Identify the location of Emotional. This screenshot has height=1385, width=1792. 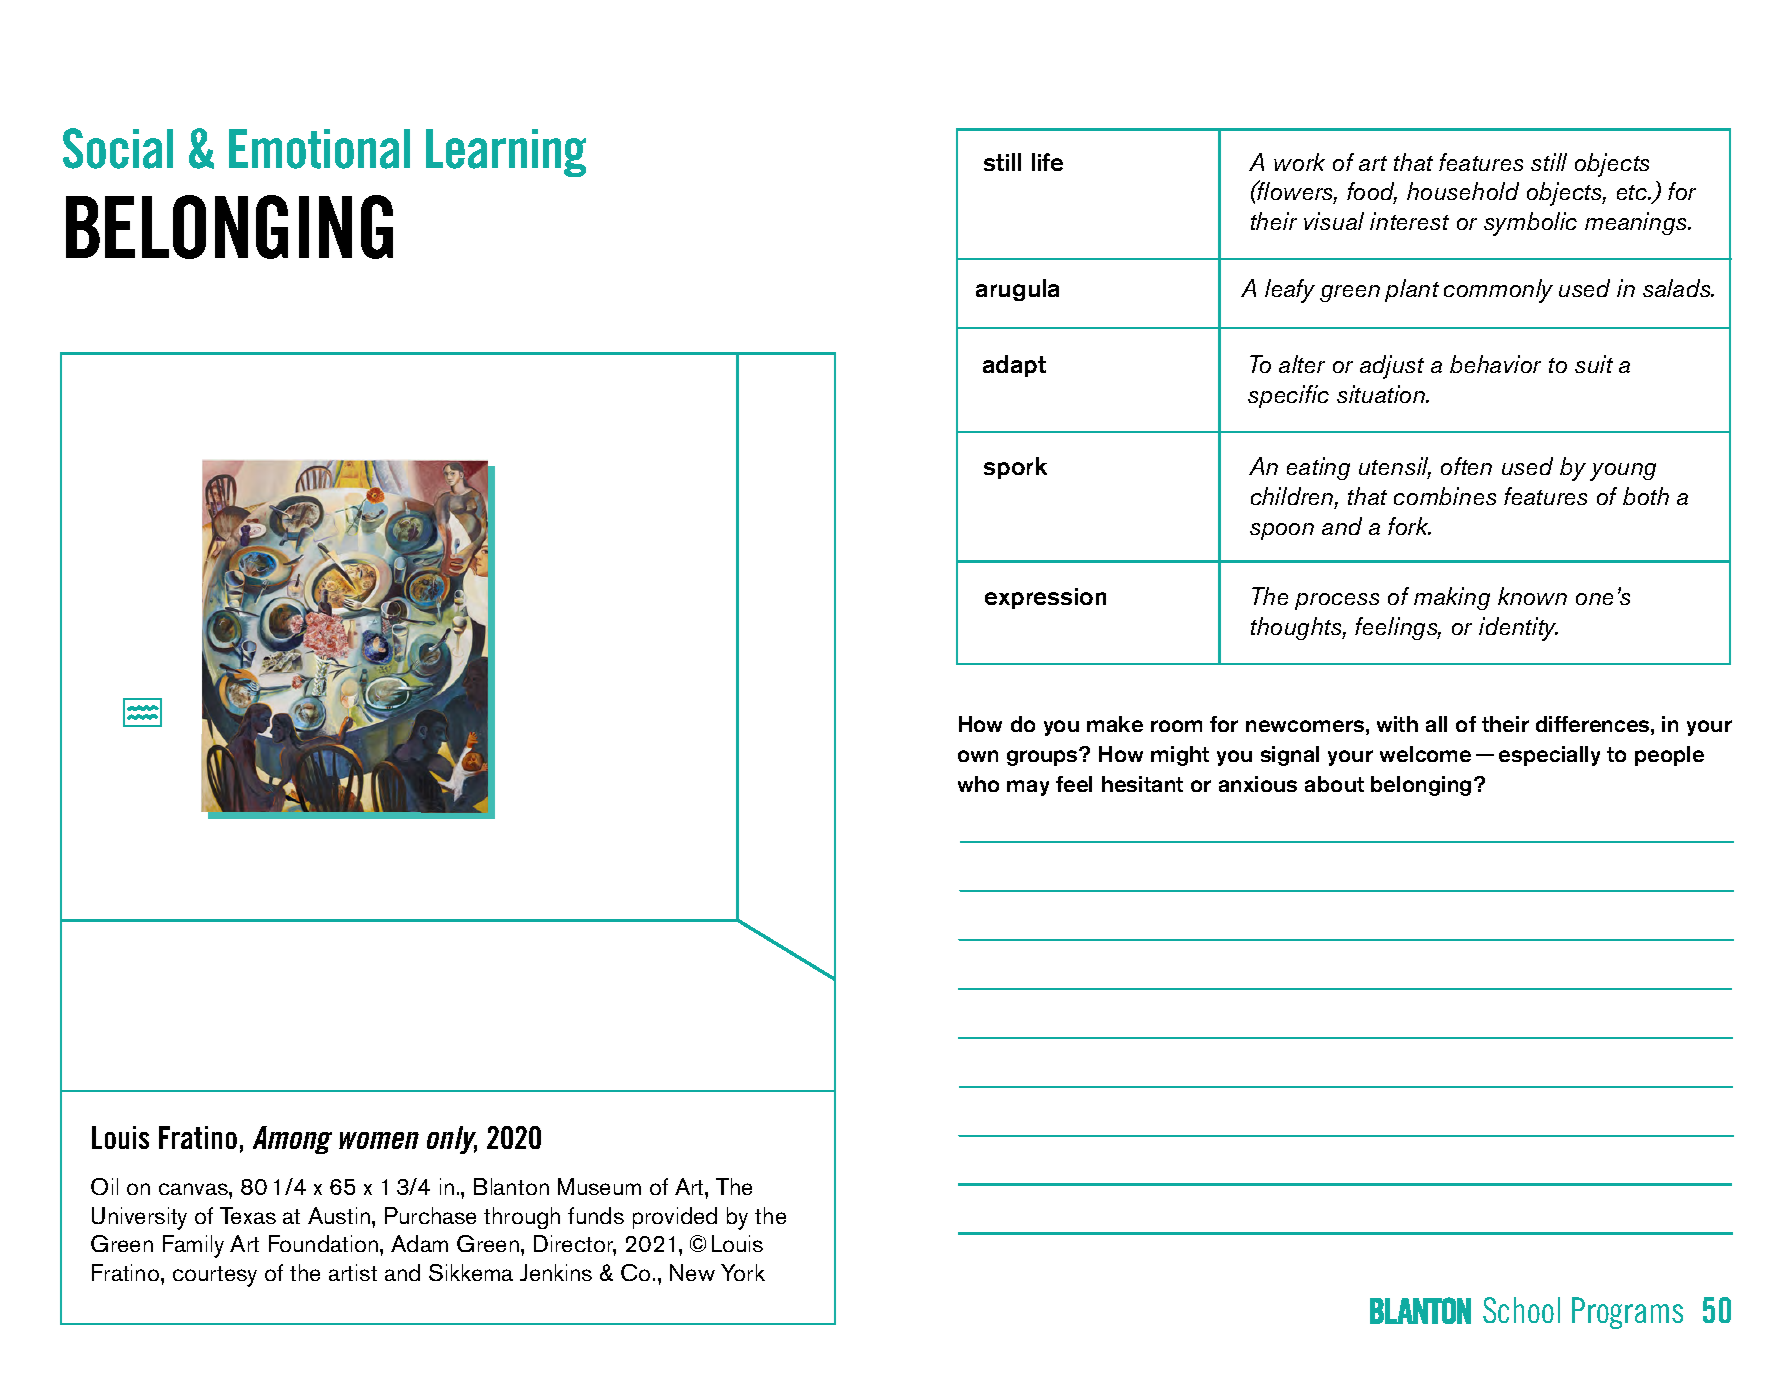
(319, 149).
